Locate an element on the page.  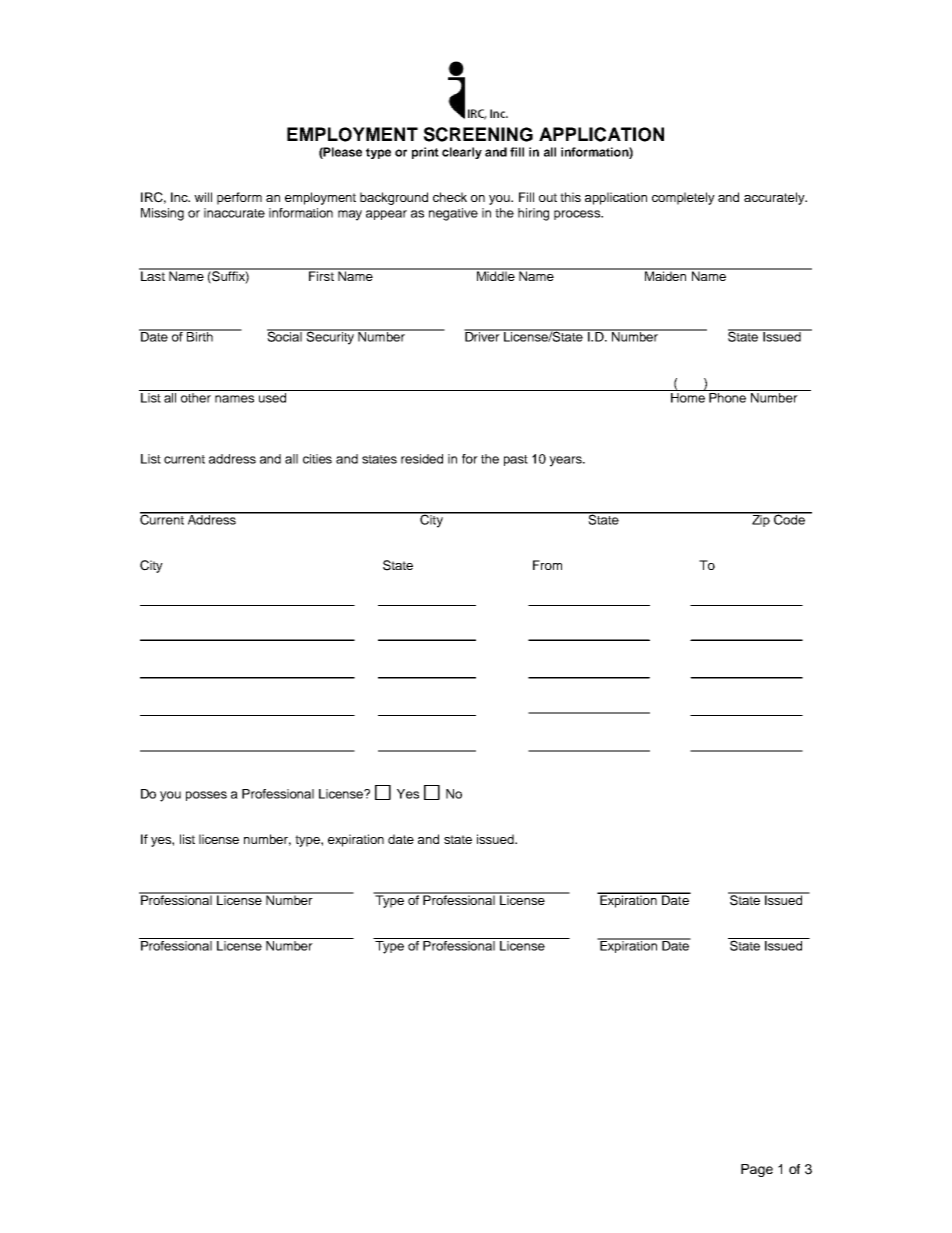
From is located at coordinates (547, 565).
